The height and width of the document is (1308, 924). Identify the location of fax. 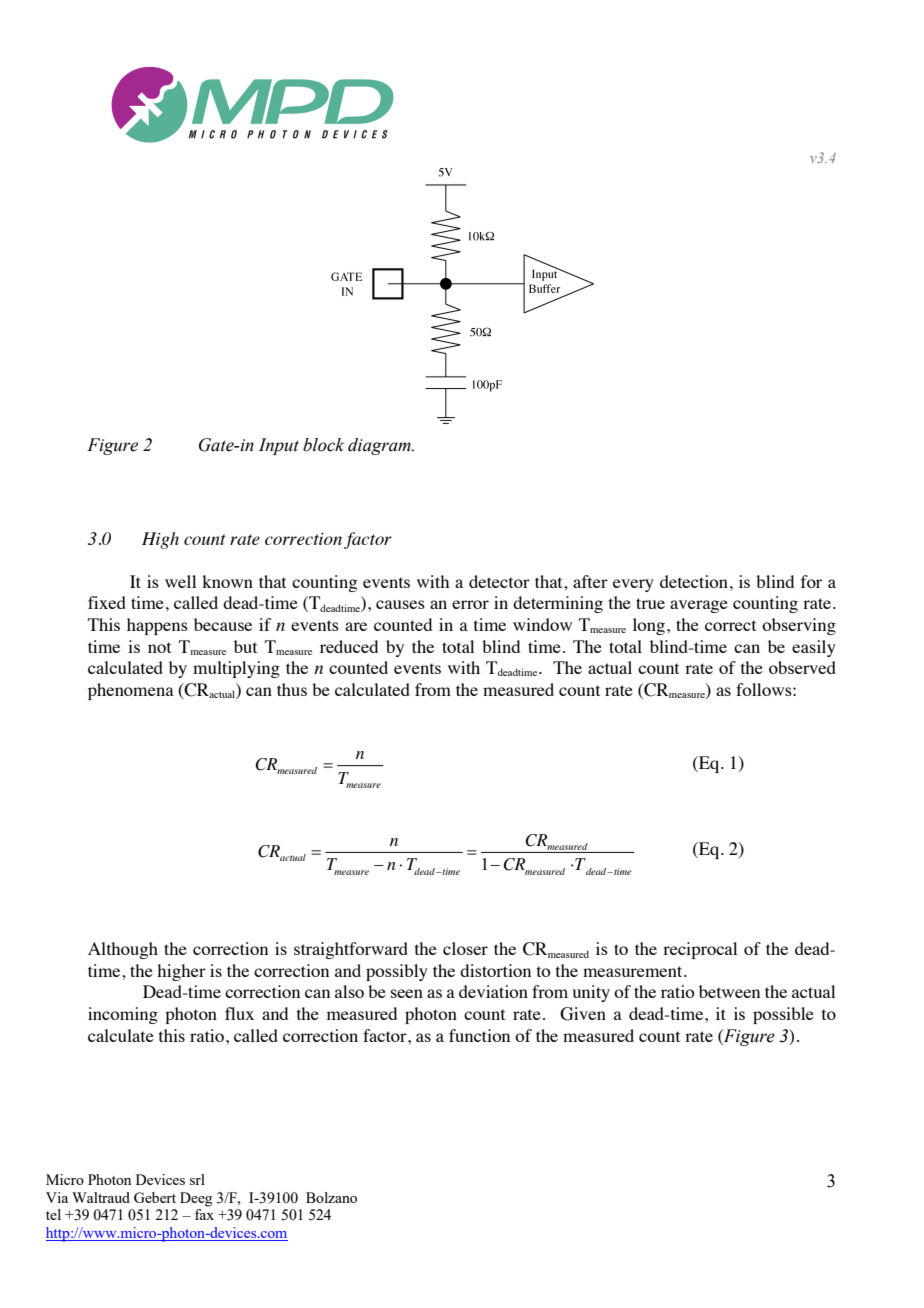
(204, 1214).
